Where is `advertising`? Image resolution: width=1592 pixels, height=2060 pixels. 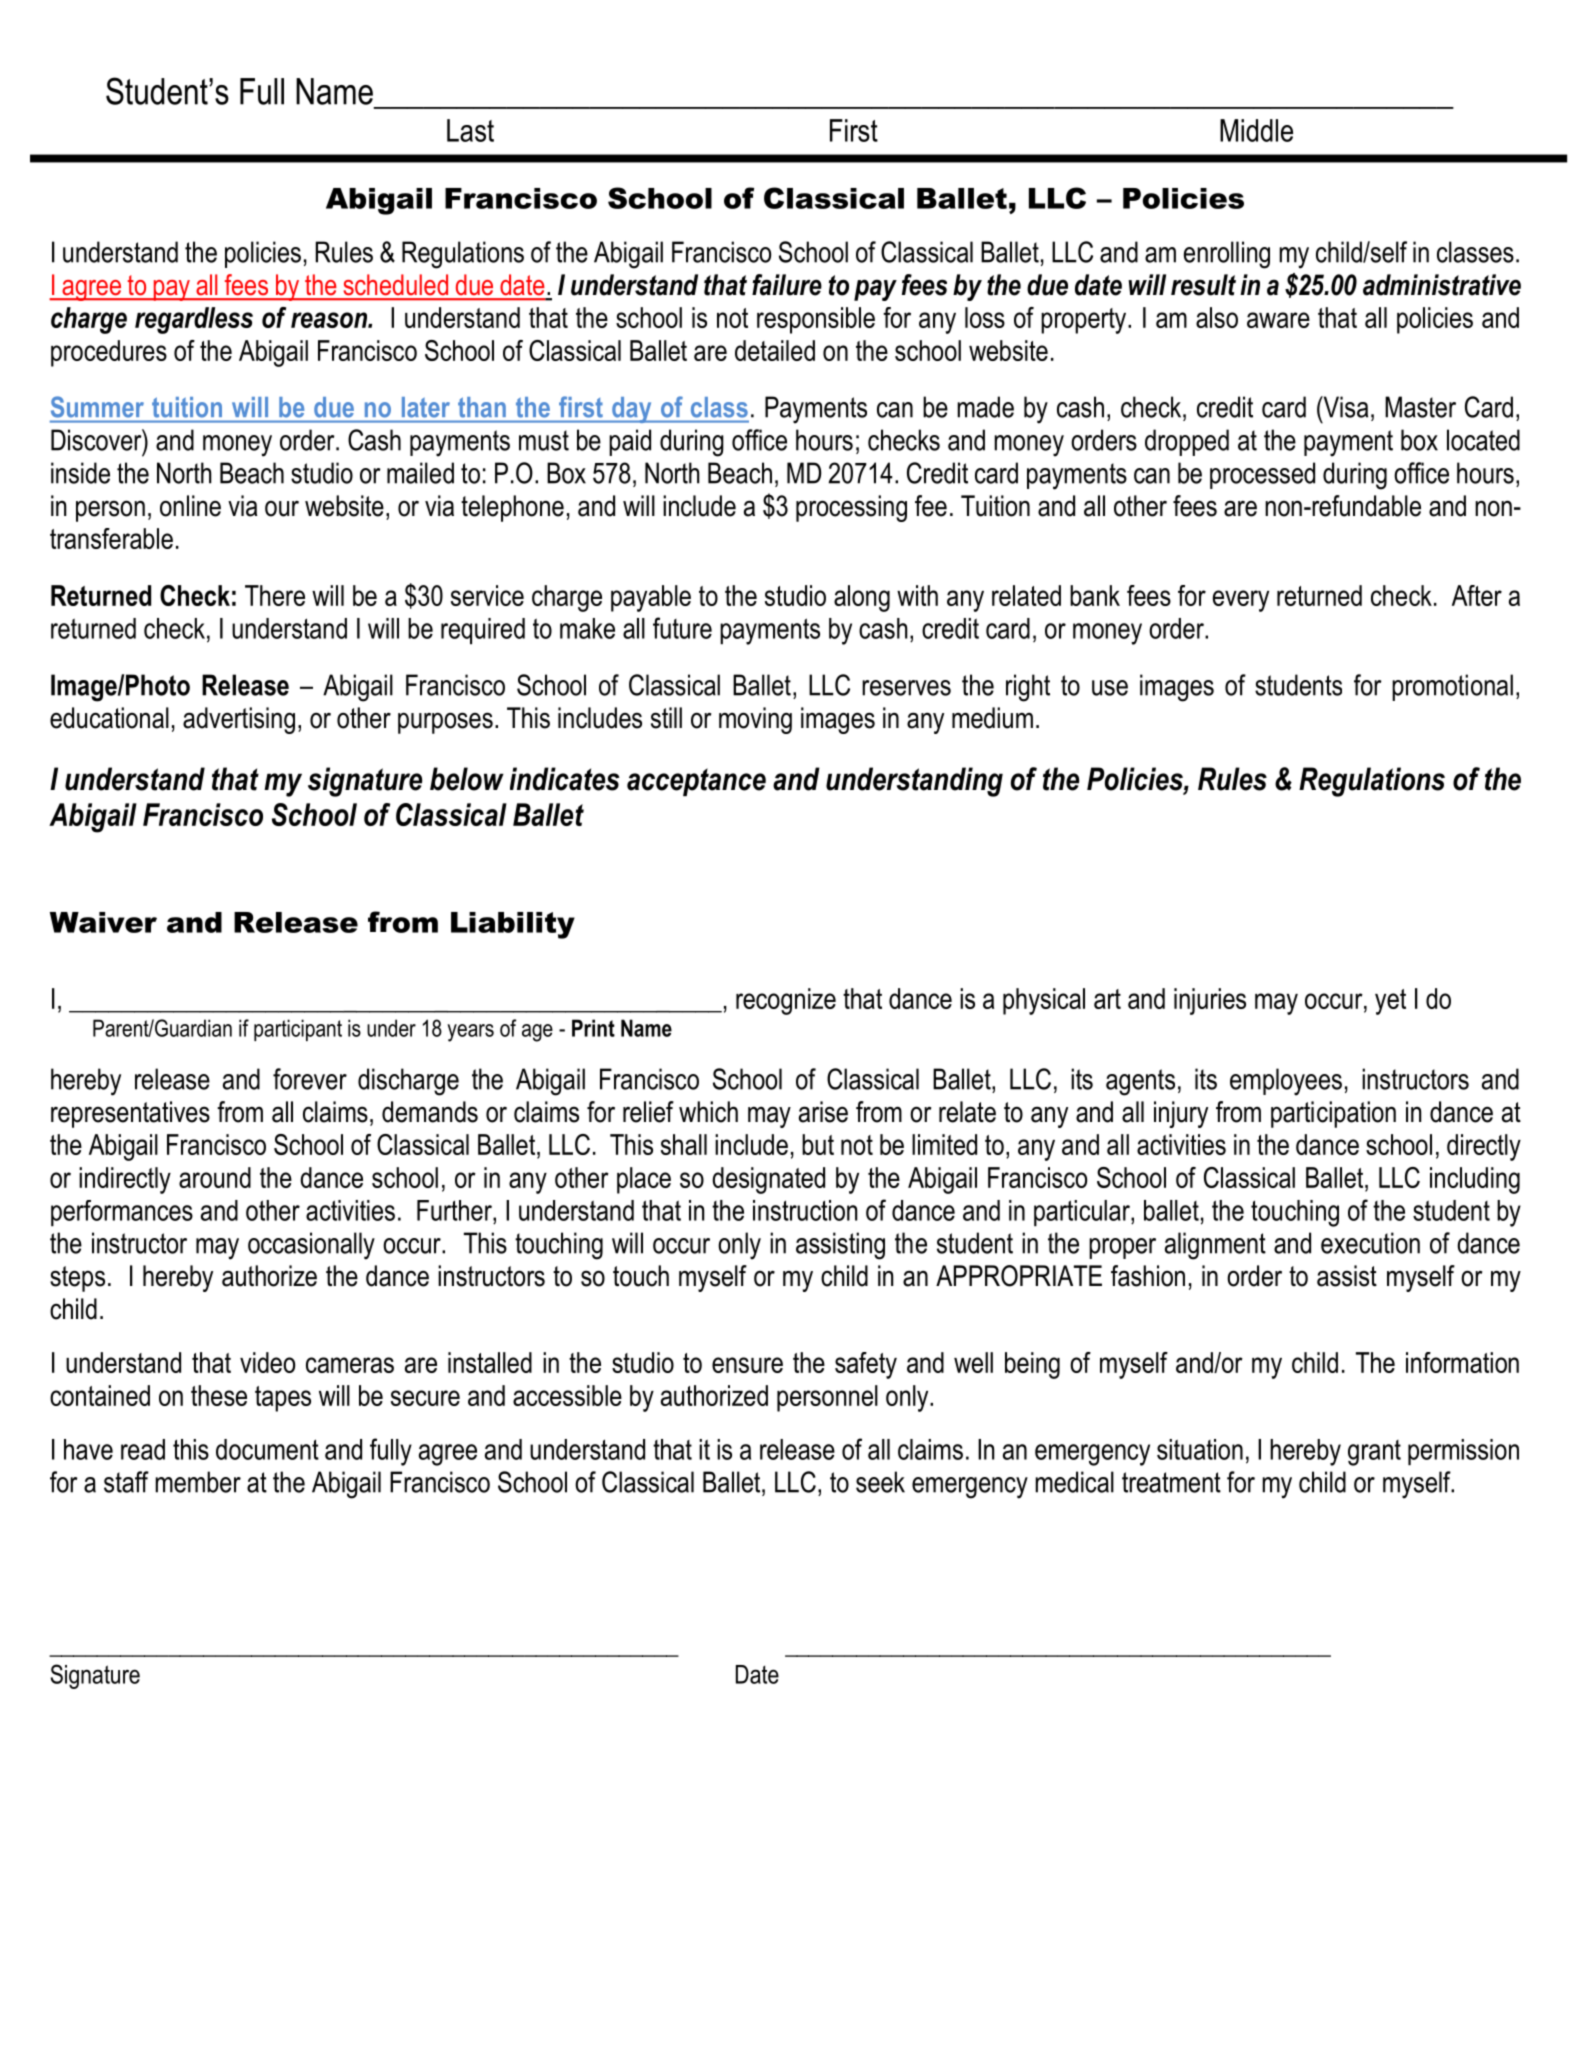
advertising is located at coordinates (239, 720).
